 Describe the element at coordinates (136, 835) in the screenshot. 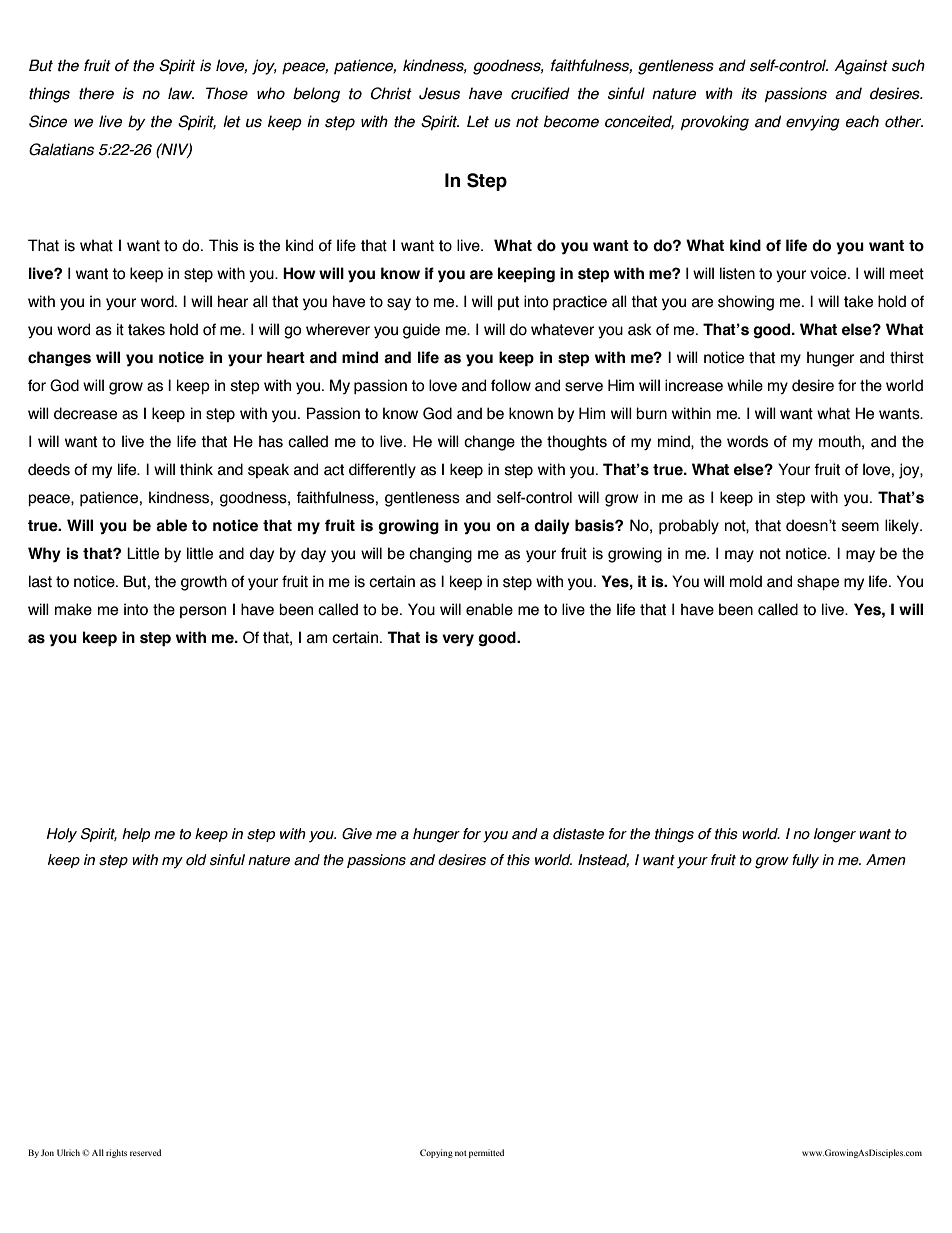

I see `help` at that location.
